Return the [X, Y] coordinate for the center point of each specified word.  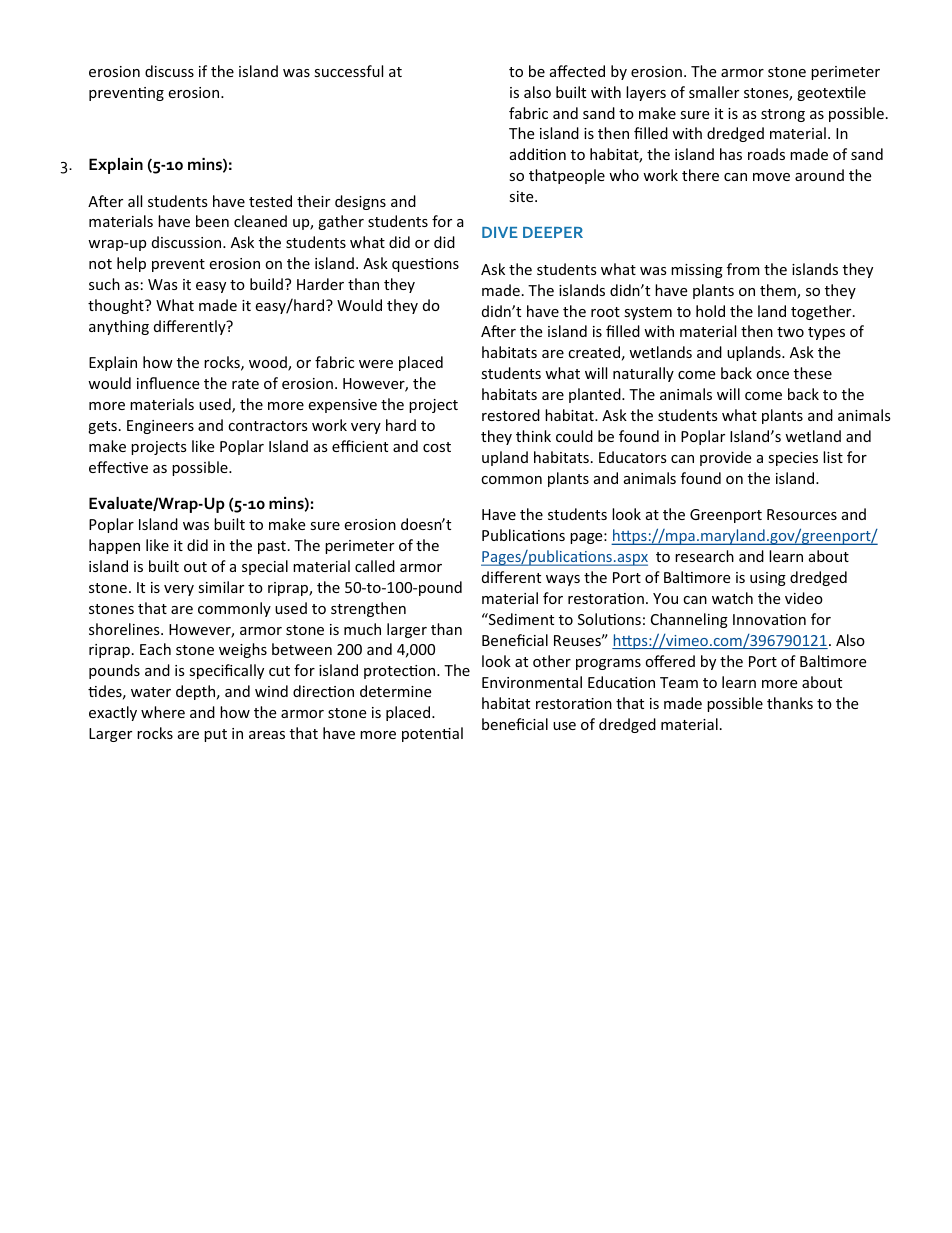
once [773, 375]
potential [432, 734]
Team [679, 682]
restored [511, 415]
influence [168, 383]
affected [577, 71]
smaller [714, 92]
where [163, 712]
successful [348, 71]
